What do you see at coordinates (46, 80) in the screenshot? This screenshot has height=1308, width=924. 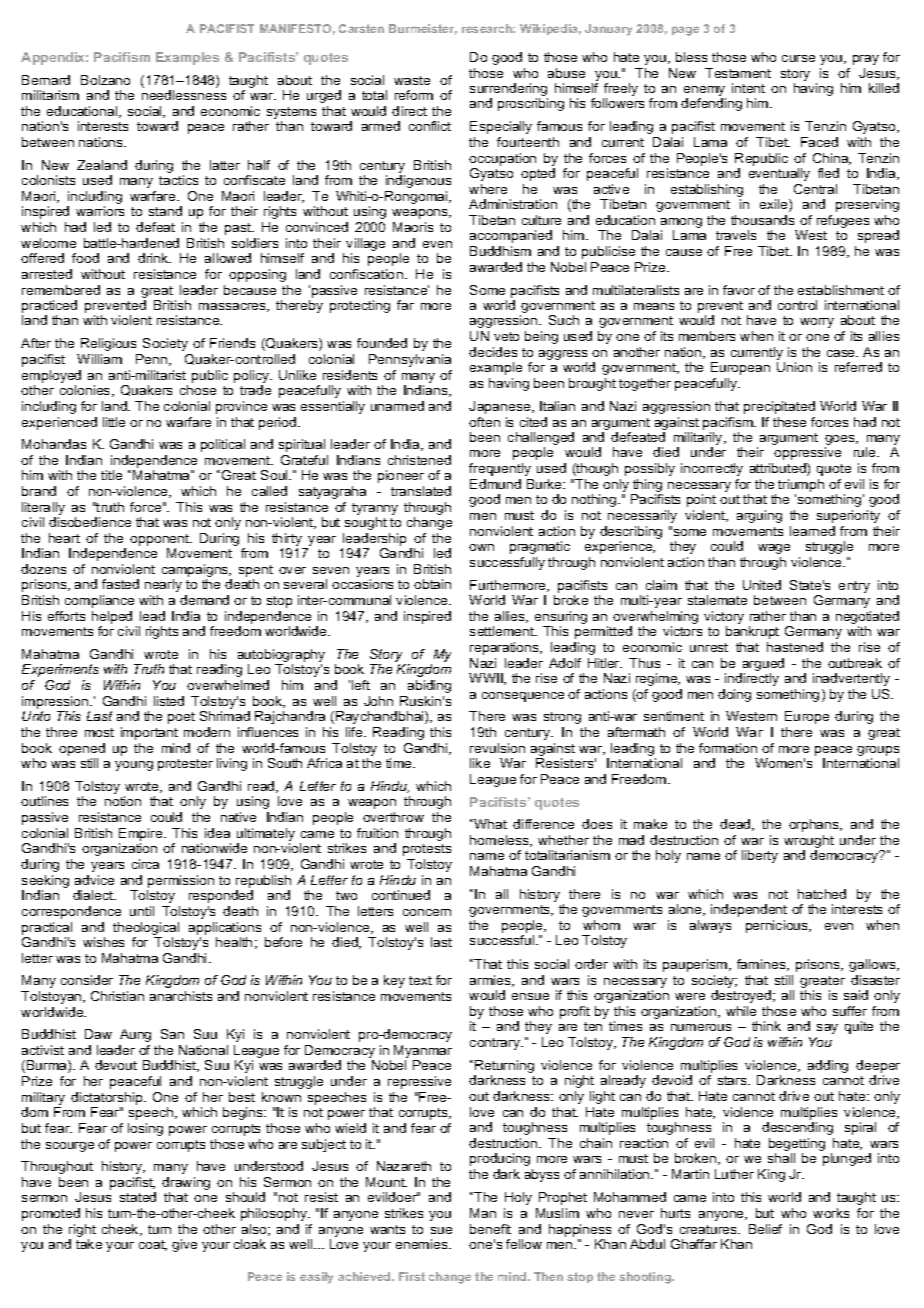 I see `Bernard` at bounding box center [46, 80].
